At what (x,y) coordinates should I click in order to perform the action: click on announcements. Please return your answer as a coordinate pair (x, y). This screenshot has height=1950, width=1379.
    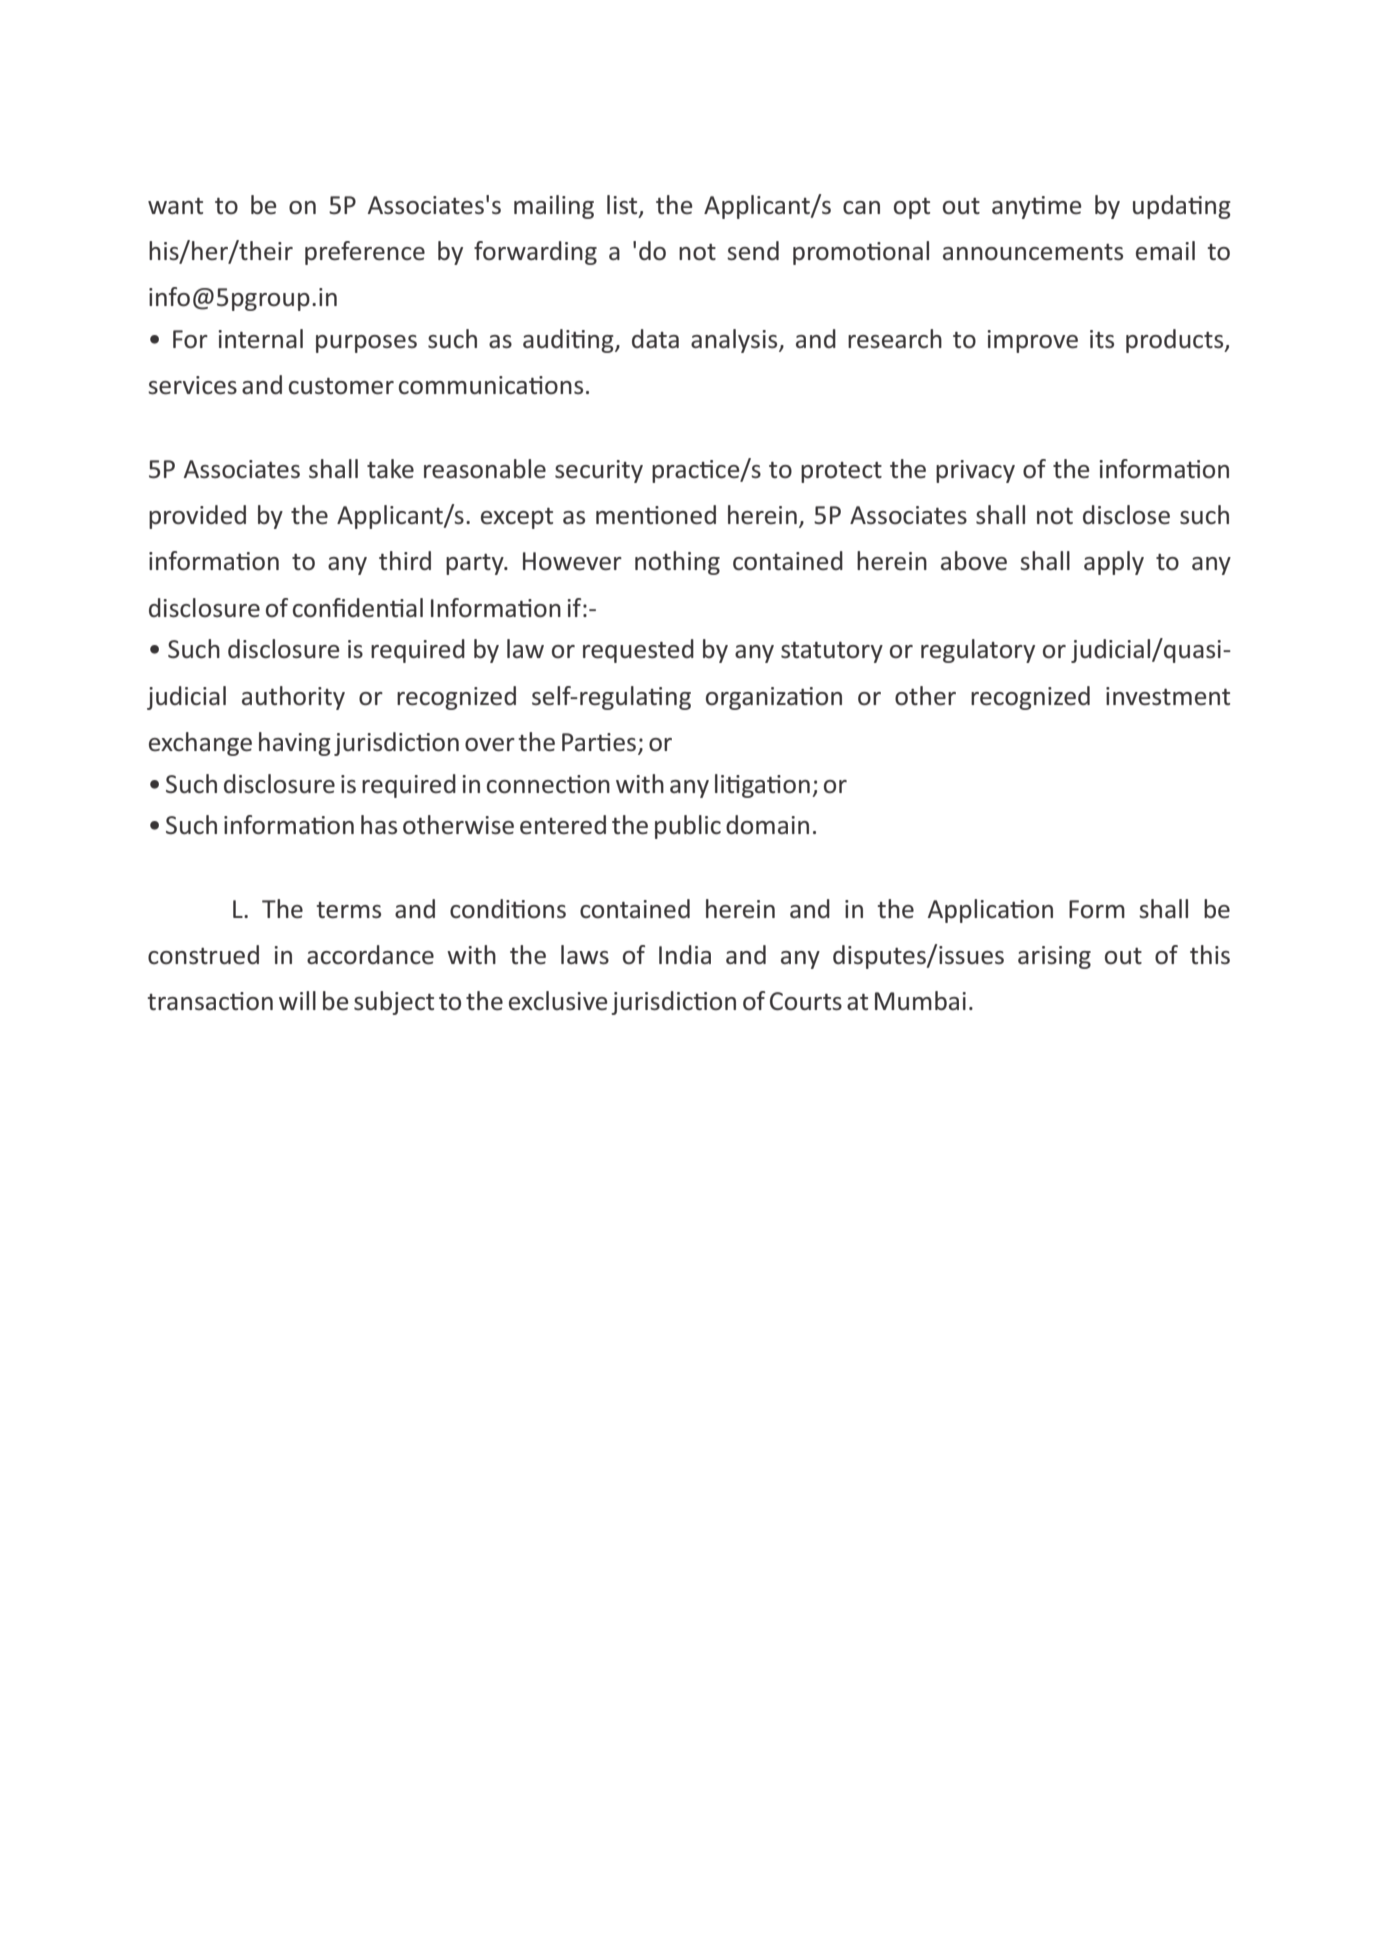
    Looking at the image, I should click on (1033, 252).
